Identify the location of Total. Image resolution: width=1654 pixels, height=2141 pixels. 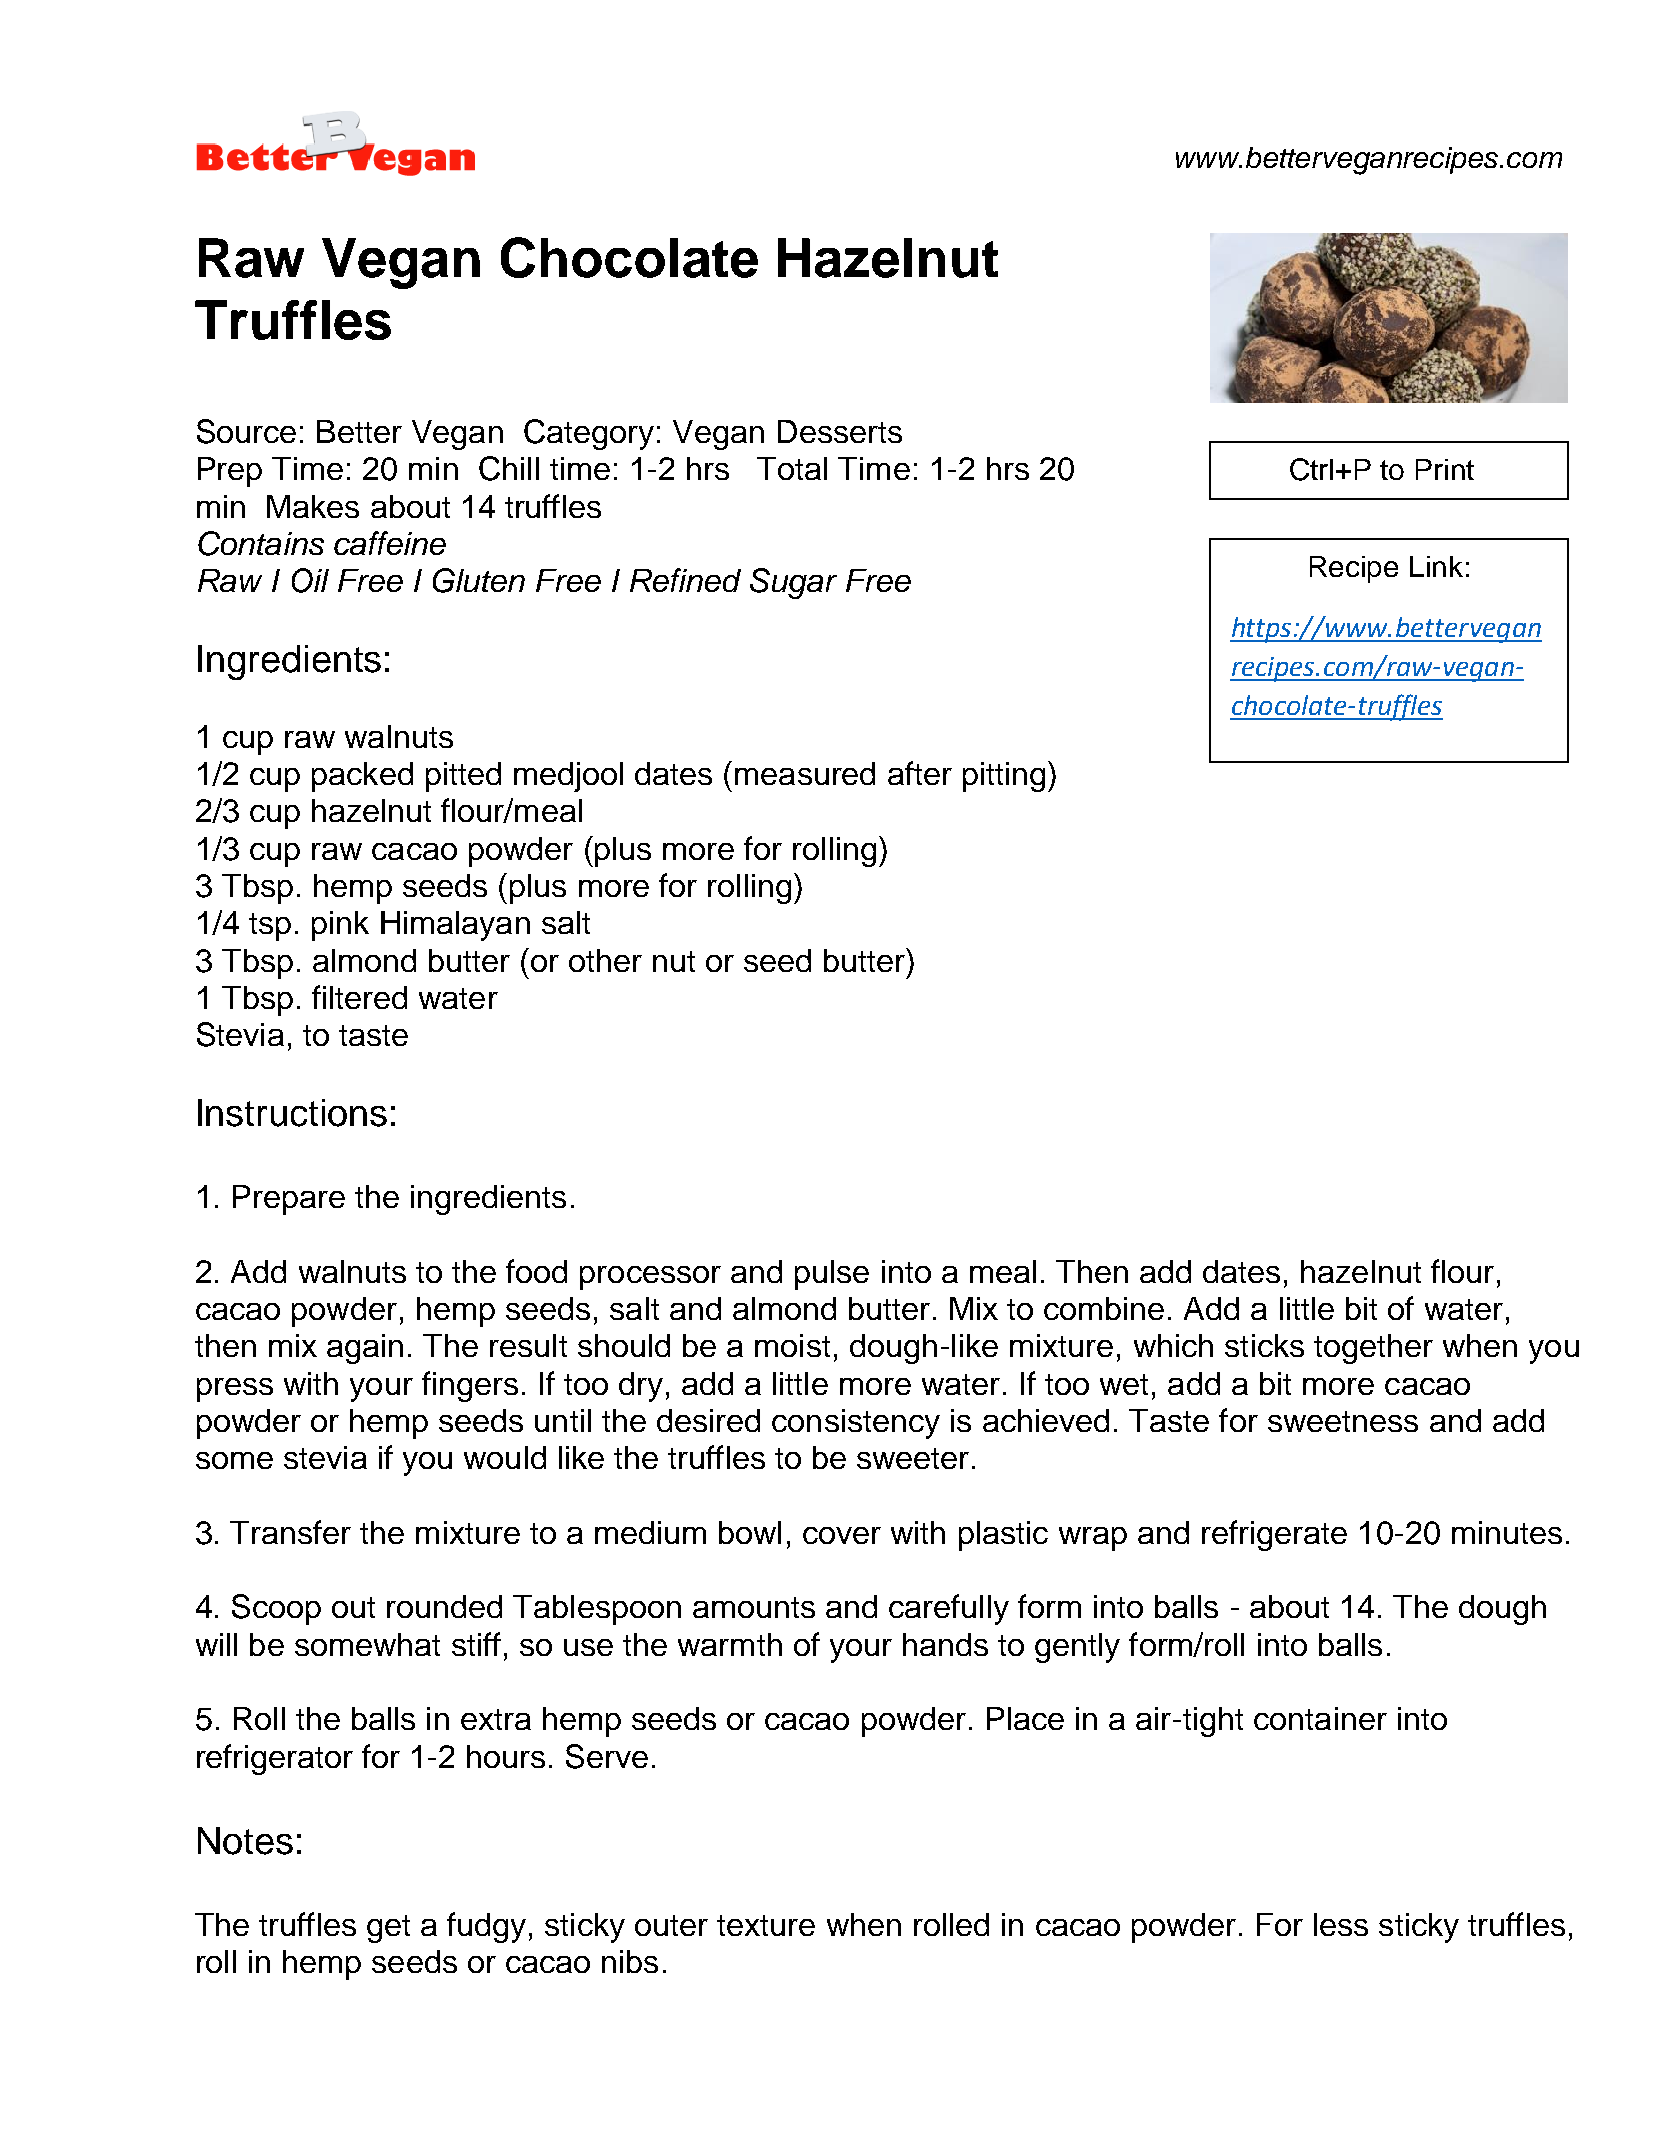
(792, 468).
